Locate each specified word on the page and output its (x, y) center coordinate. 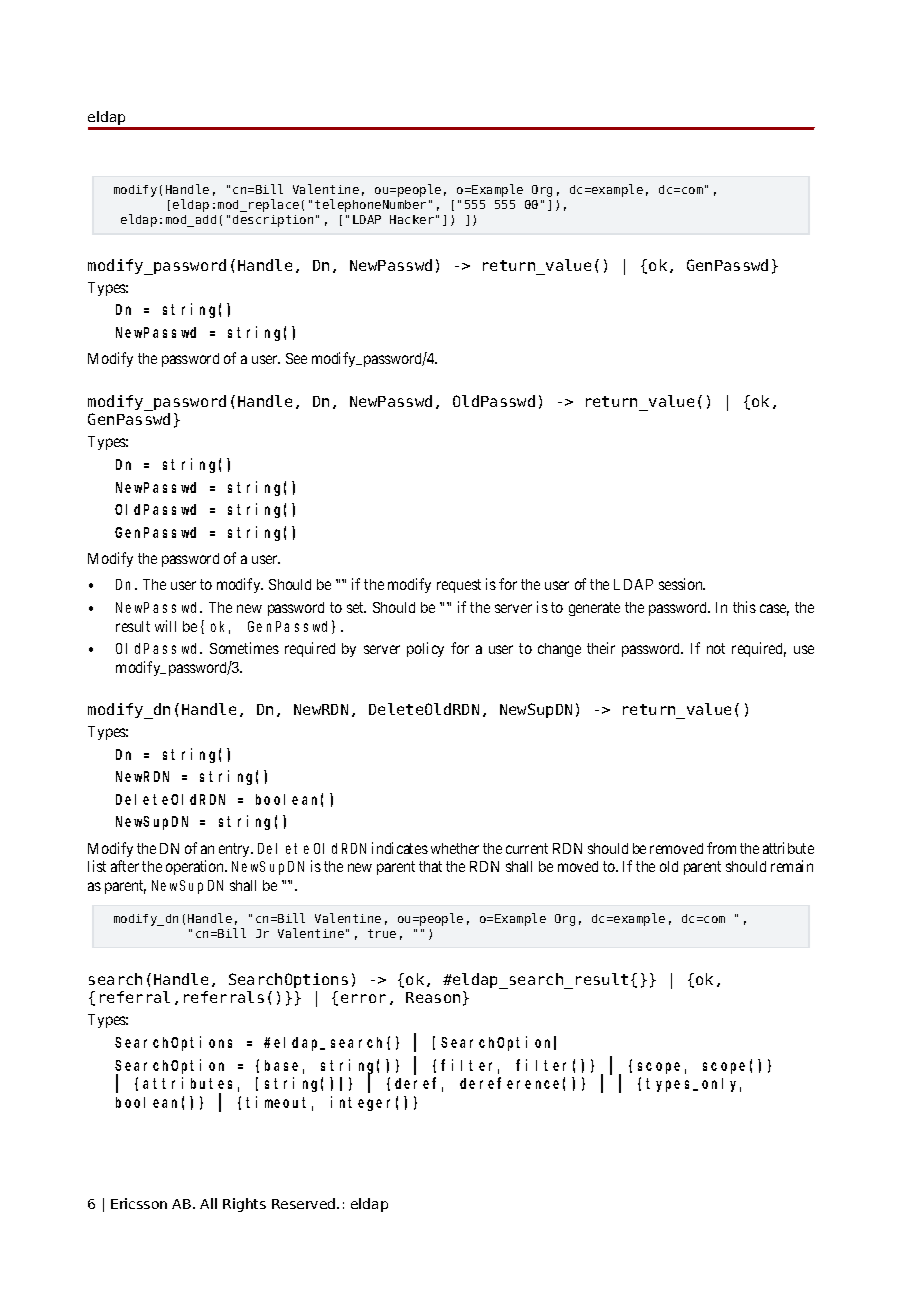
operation (196, 867)
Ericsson (139, 1203)
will (165, 626)
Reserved (305, 1203)
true (382, 933)
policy (425, 649)
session (682, 584)
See (296, 358)
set (356, 607)
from (721, 848)
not (716, 648)
